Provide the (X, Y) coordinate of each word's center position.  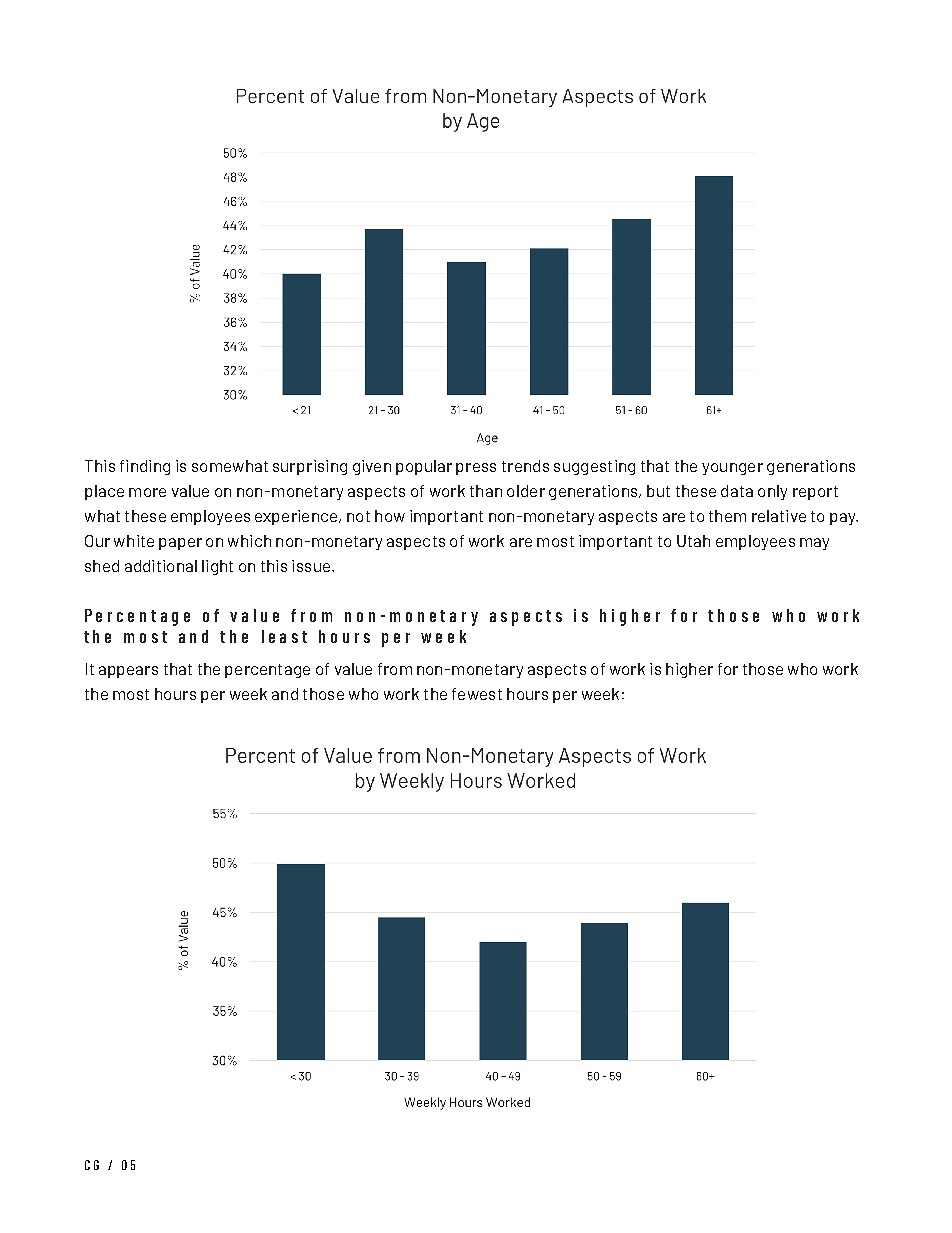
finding (145, 467)
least (284, 636)
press (476, 469)
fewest (477, 694)
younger (732, 469)
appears (128, 672)
